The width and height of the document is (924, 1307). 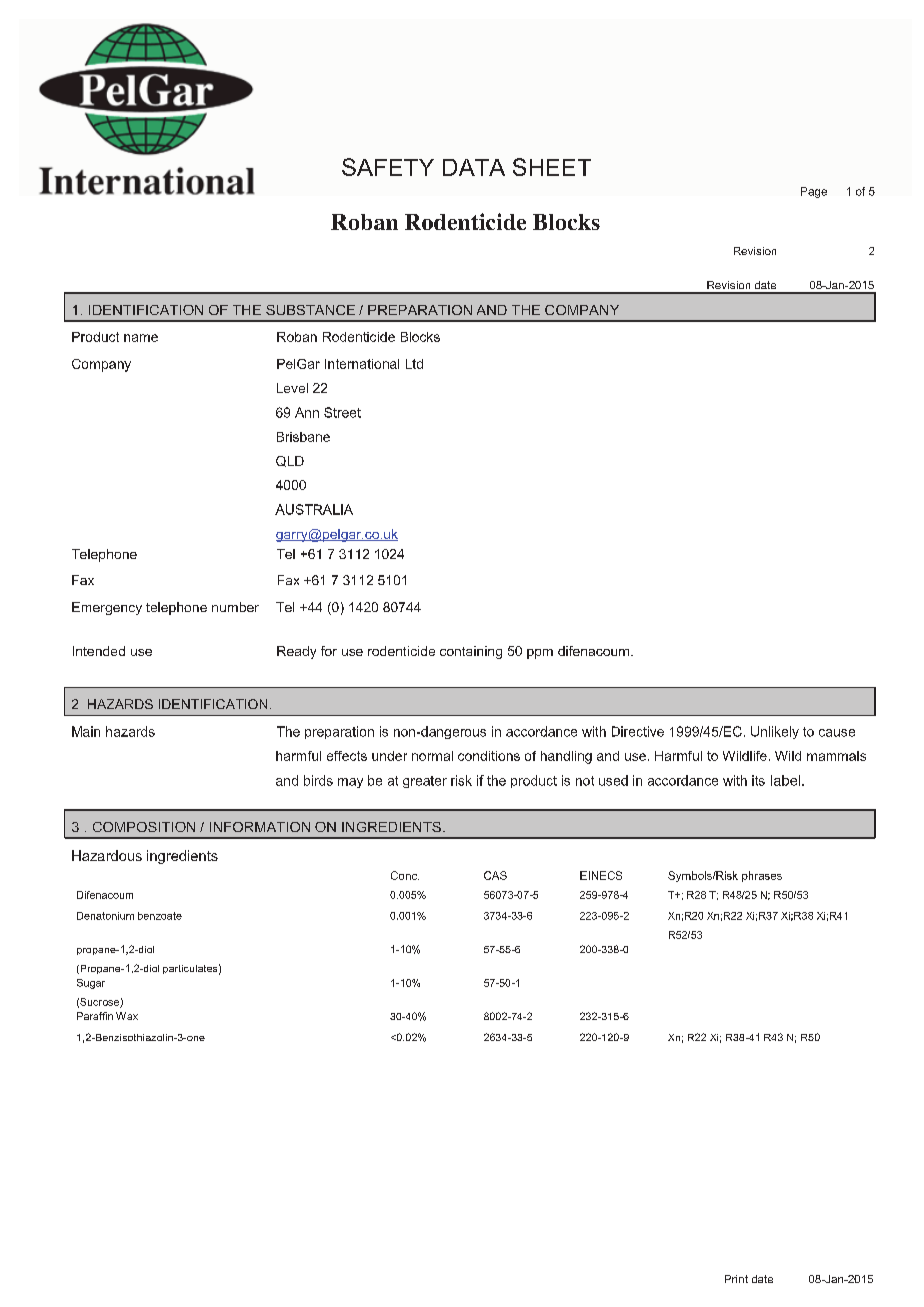 I want to click on Print, so click(x=736, y=1279).
